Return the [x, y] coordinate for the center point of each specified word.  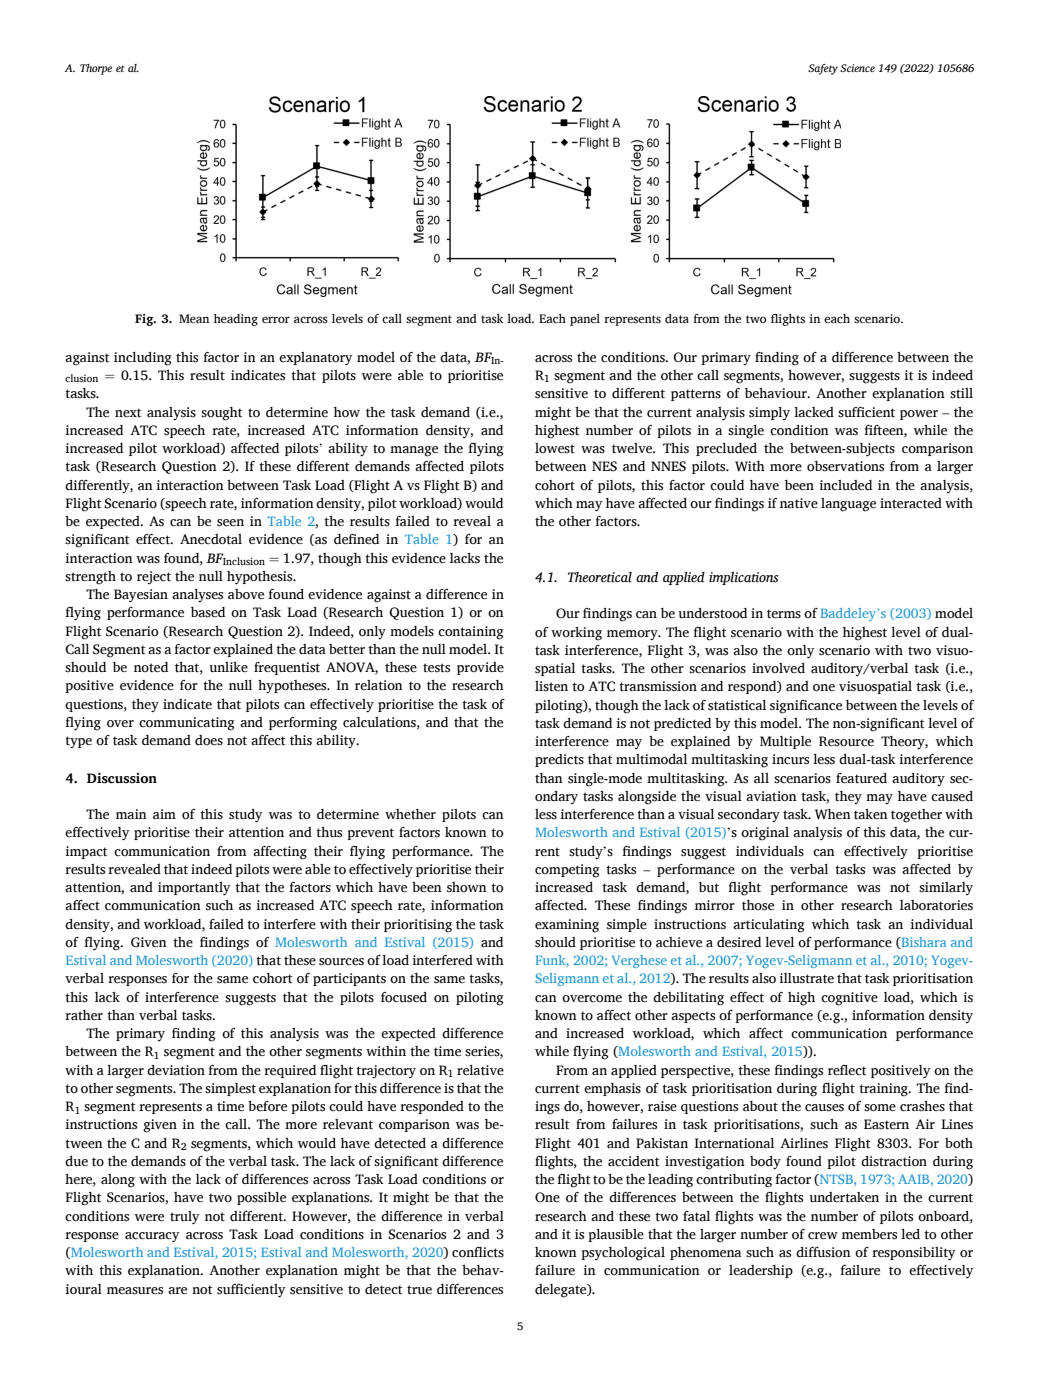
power [919, 415]
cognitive [849, 999]
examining [567, 926]
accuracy [152, 1237]
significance [806, 707]
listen [551, 686]
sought [222, 414]
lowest [555, 448]
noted [151, 667]
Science [857, 68]
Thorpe [96, 69]
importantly [194, 889]
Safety [823, 69]
